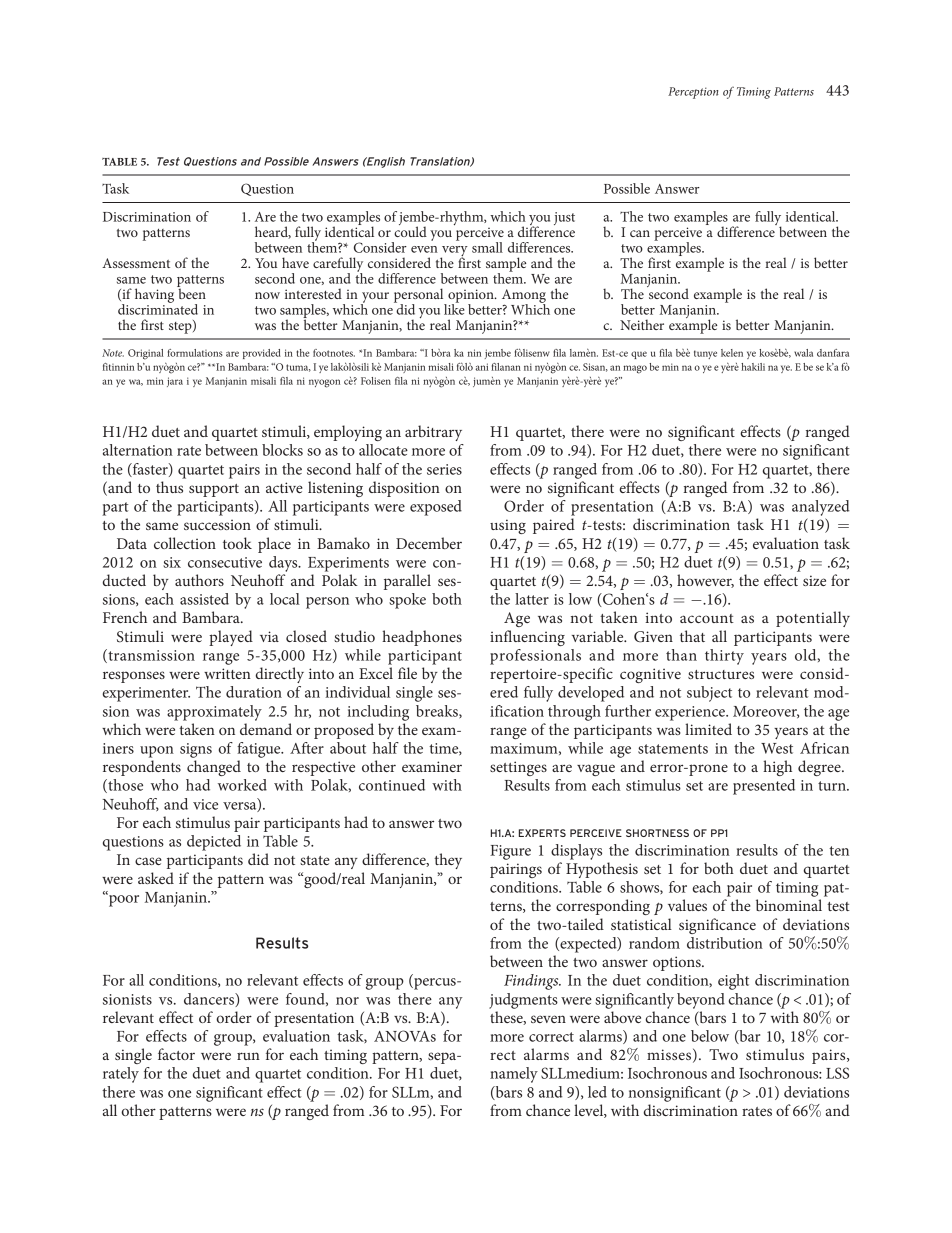  I want to click on namely, so click(514, 1075).
